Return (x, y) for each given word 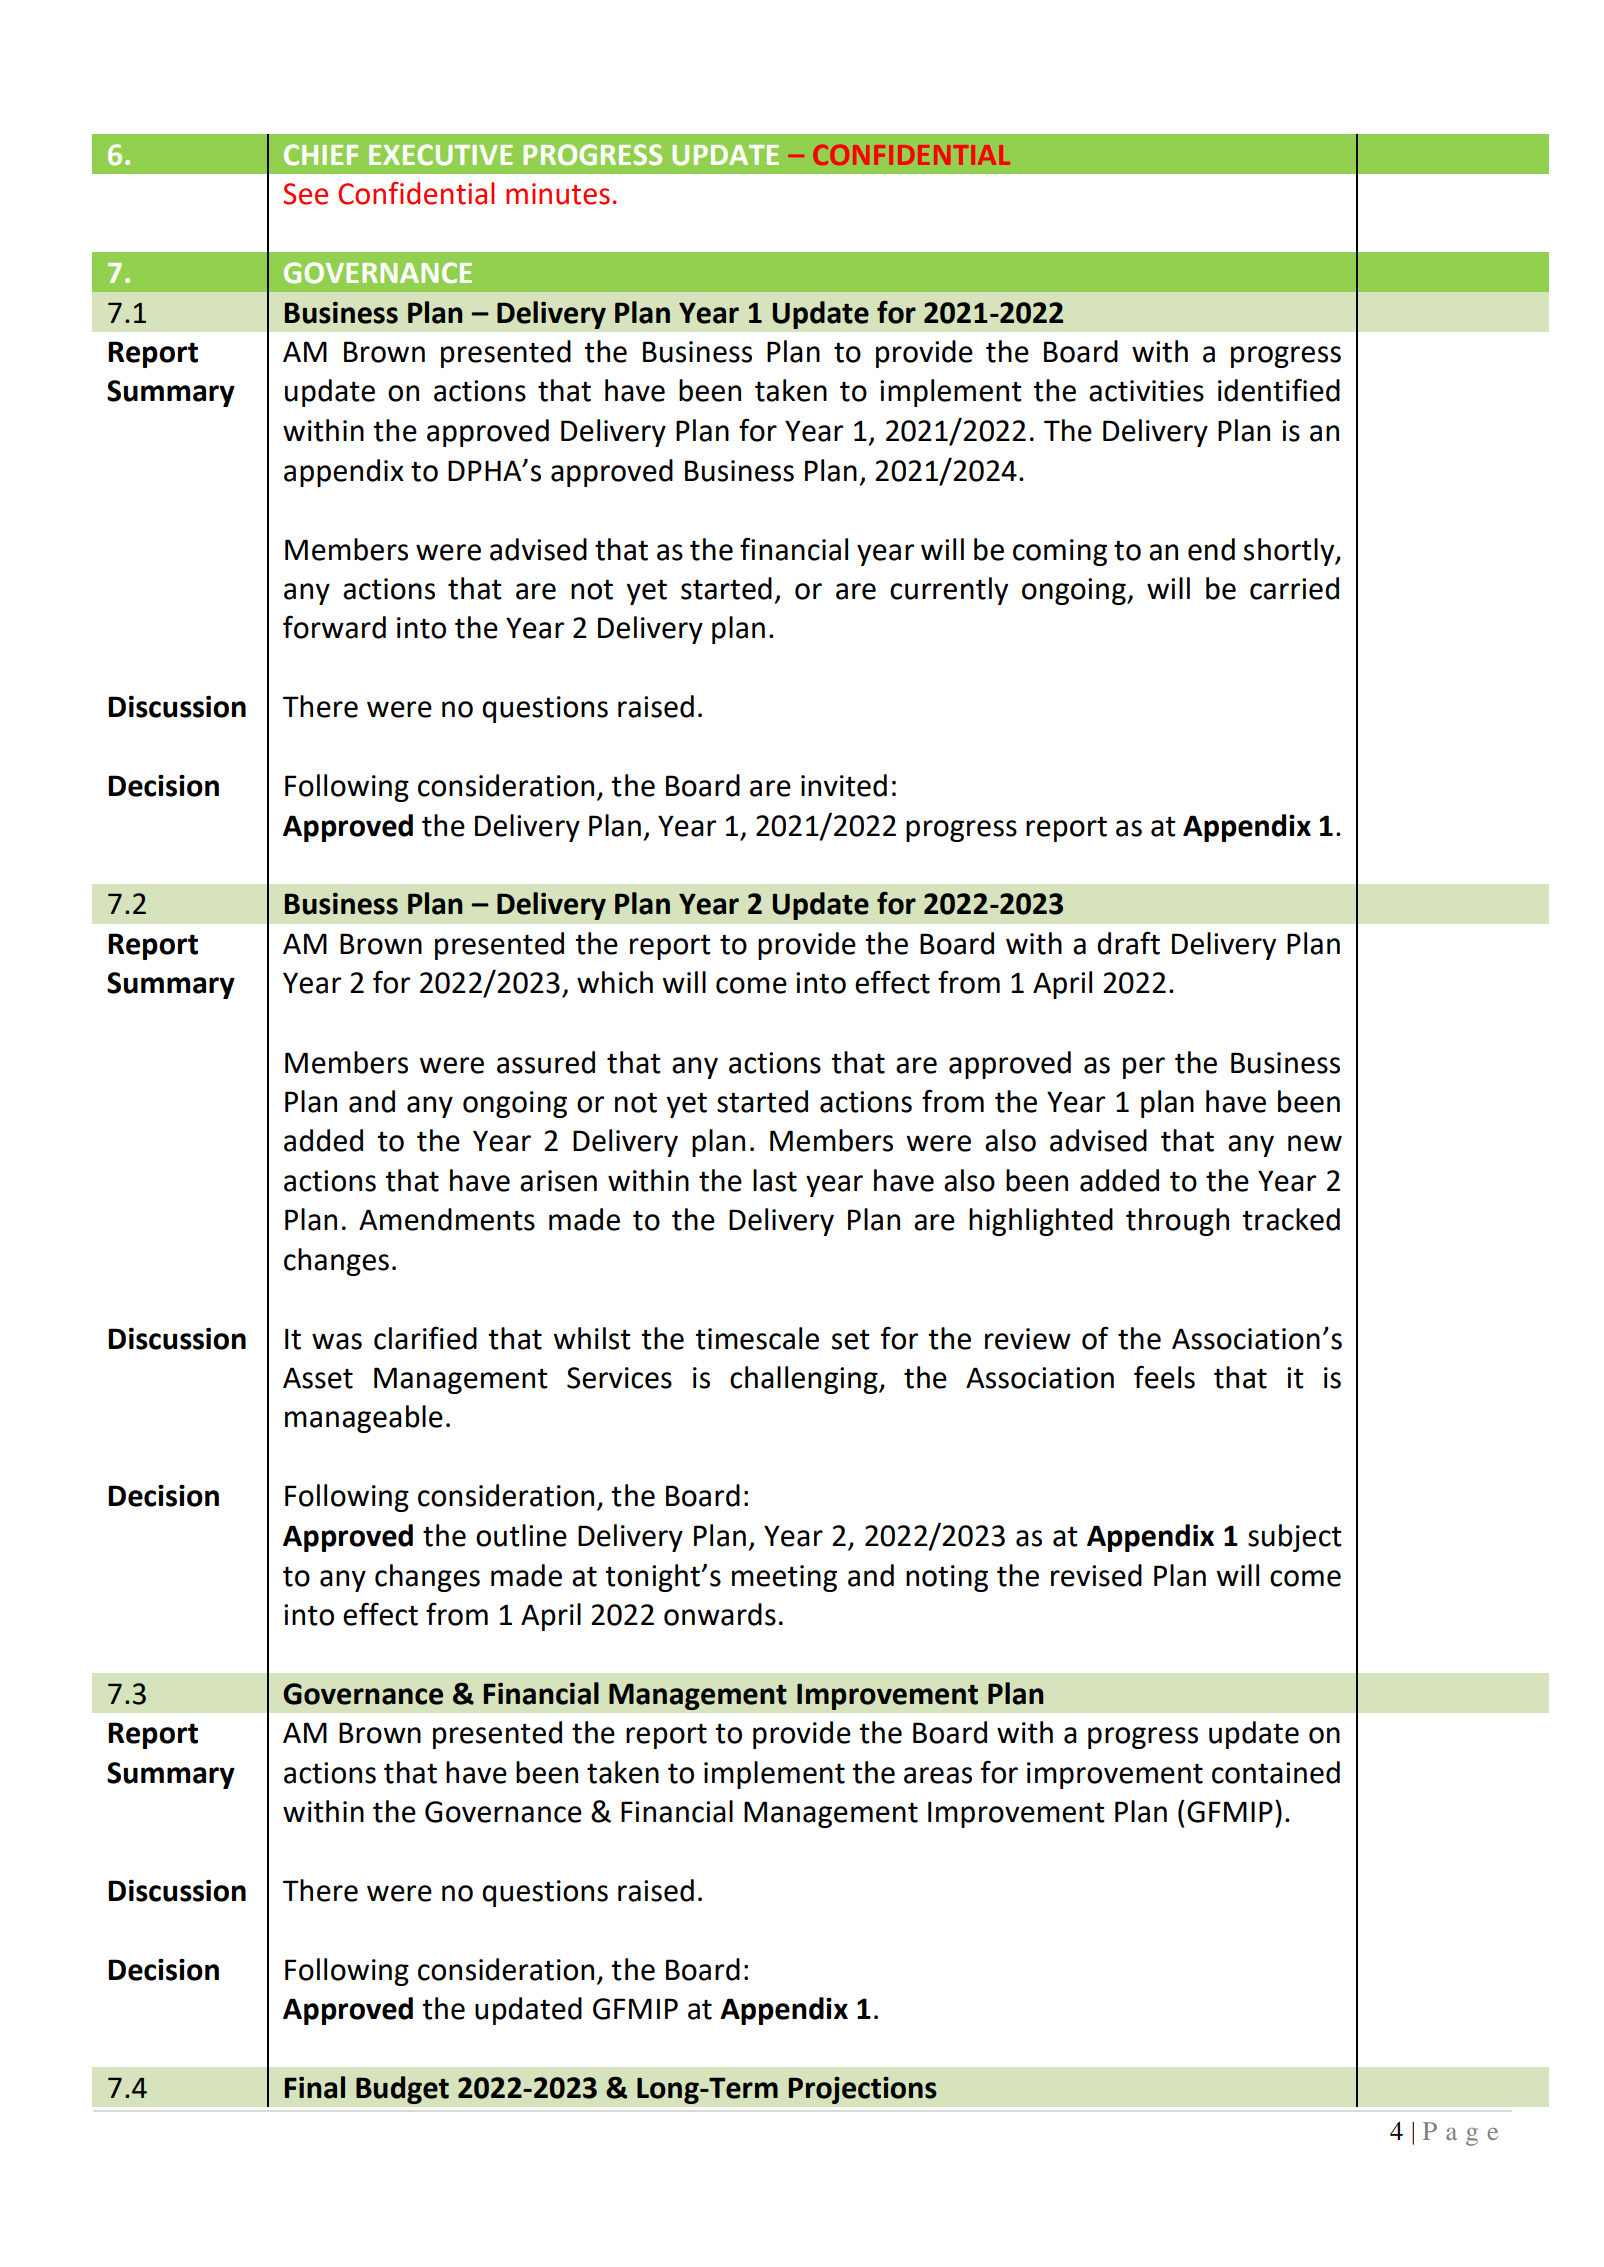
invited (844, 785)
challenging (805, 1380)
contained (1276, 1772)
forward (334, 627)
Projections (863, 2090)
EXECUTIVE (441, 155)
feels (1164, 1377)
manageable (364, 1419)
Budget (402, 2090)
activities (1146, 391)
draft (1128, 943)
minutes (558, 194)
